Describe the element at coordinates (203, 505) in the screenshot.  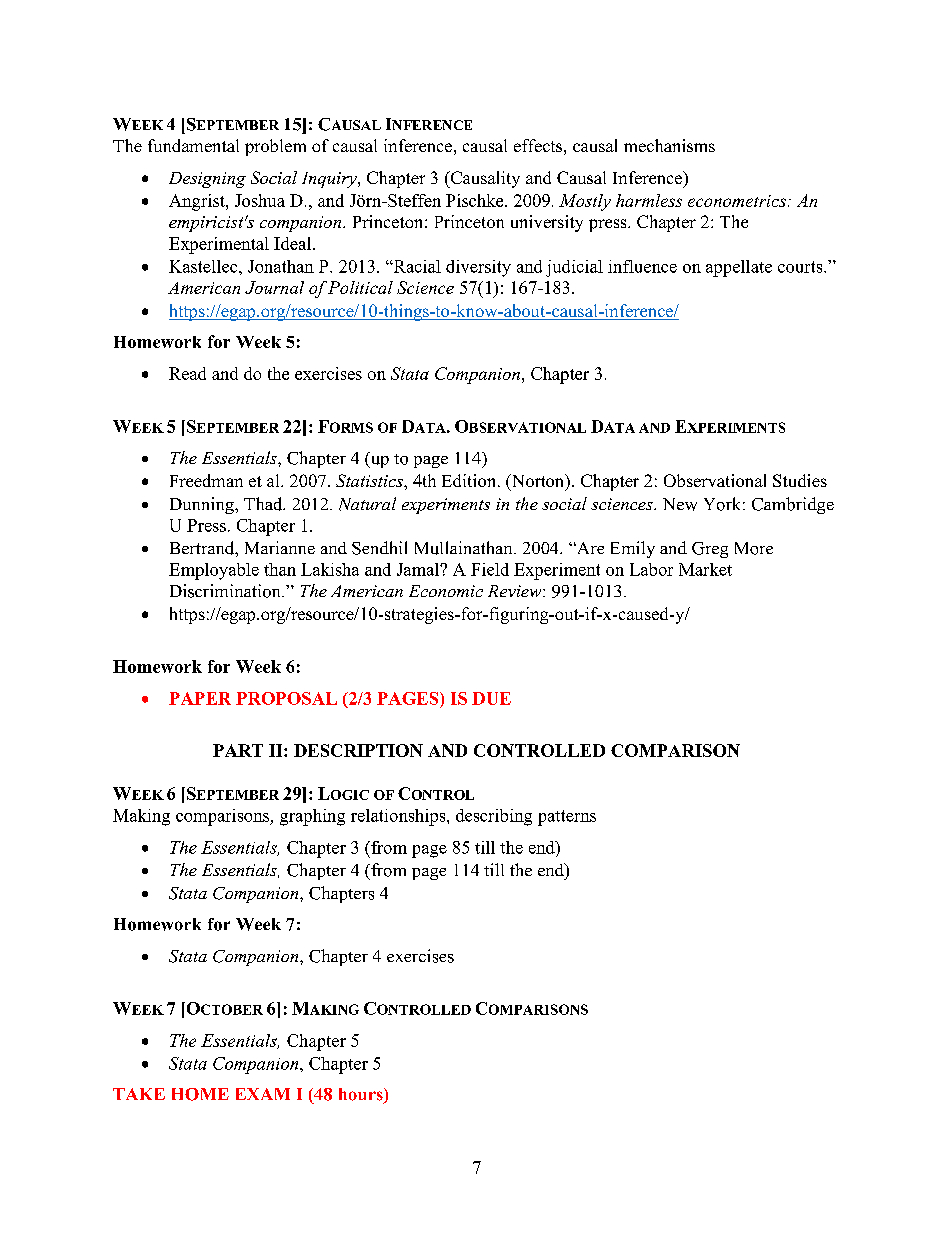
I see `Dunning` at that location.
